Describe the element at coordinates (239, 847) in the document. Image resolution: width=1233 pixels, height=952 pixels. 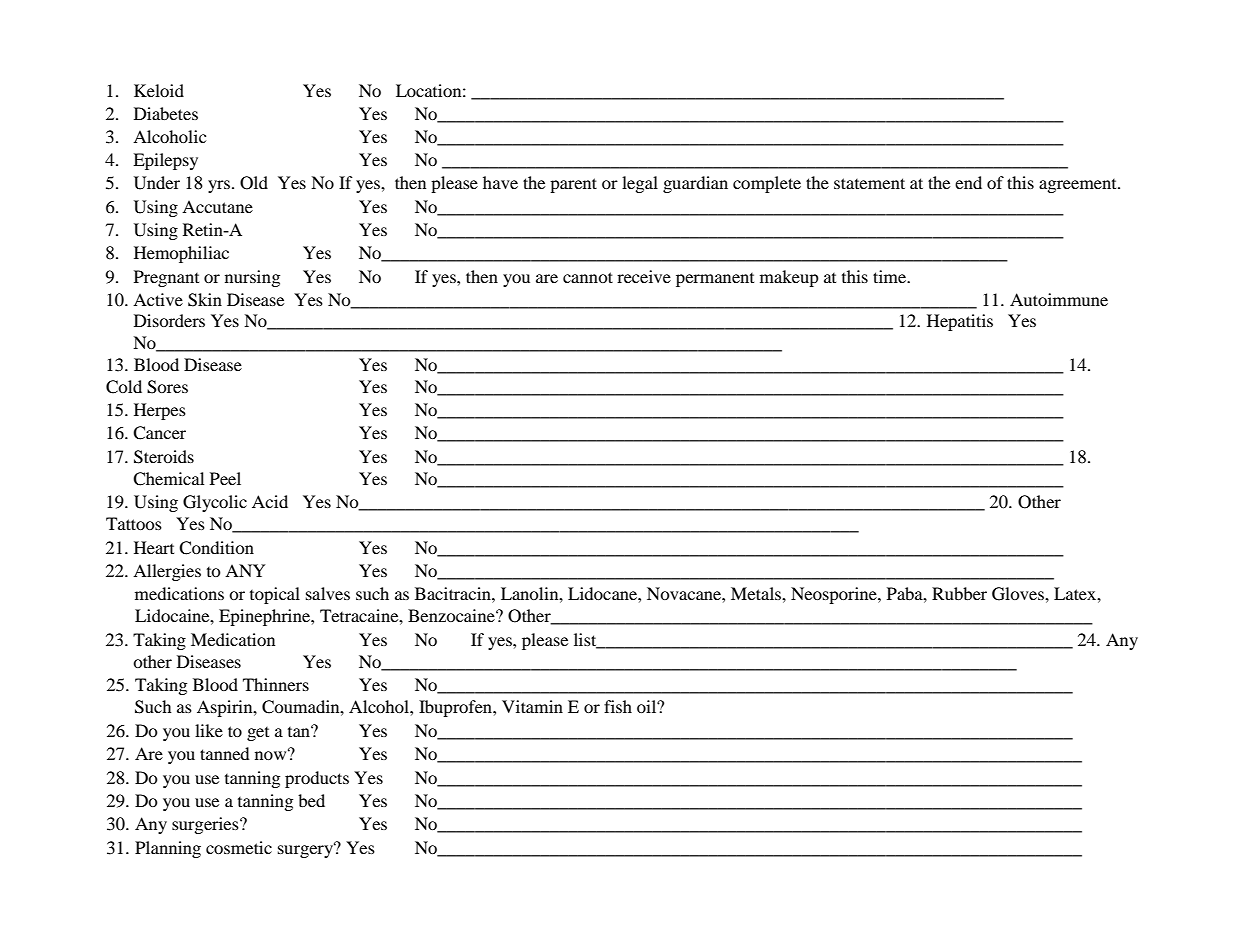
I see `cosmetic` at that location.
